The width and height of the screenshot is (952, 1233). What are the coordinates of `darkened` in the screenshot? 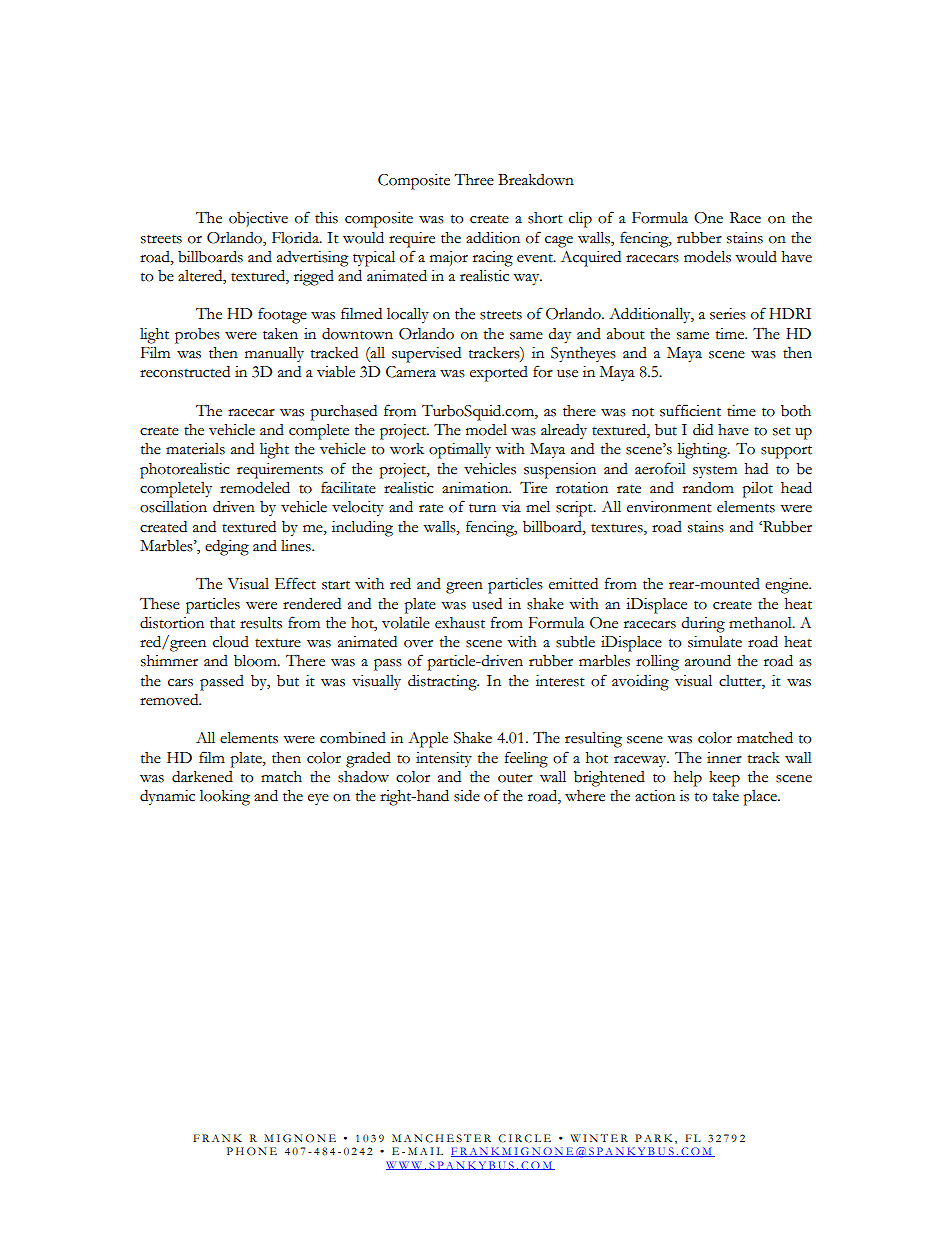 It's located at (202, 777).
